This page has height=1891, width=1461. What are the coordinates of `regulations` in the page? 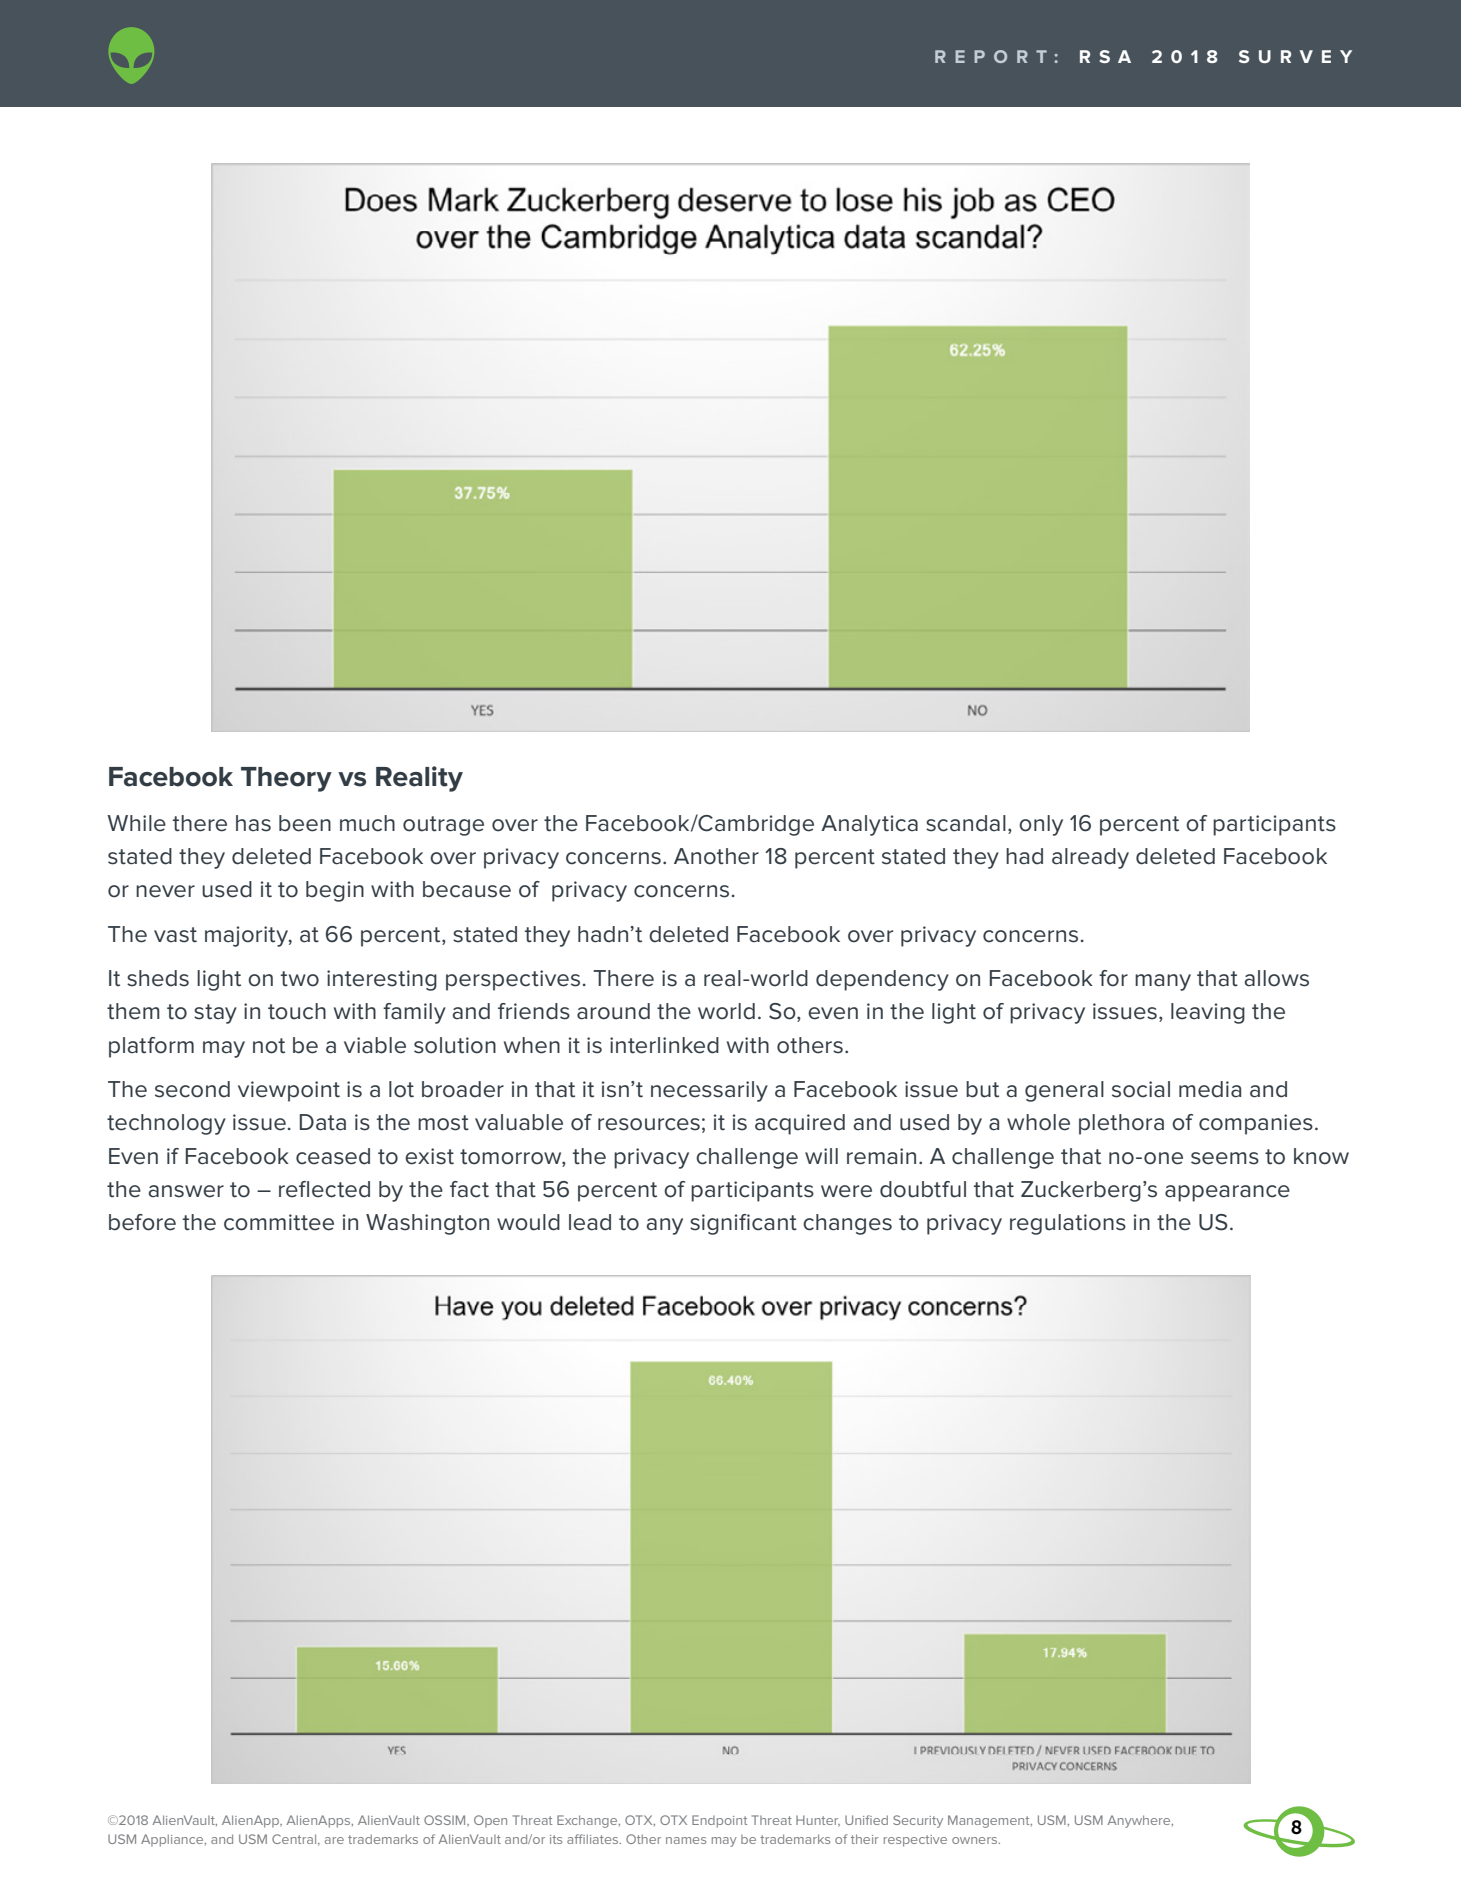 It's located at (1068, 1224).
